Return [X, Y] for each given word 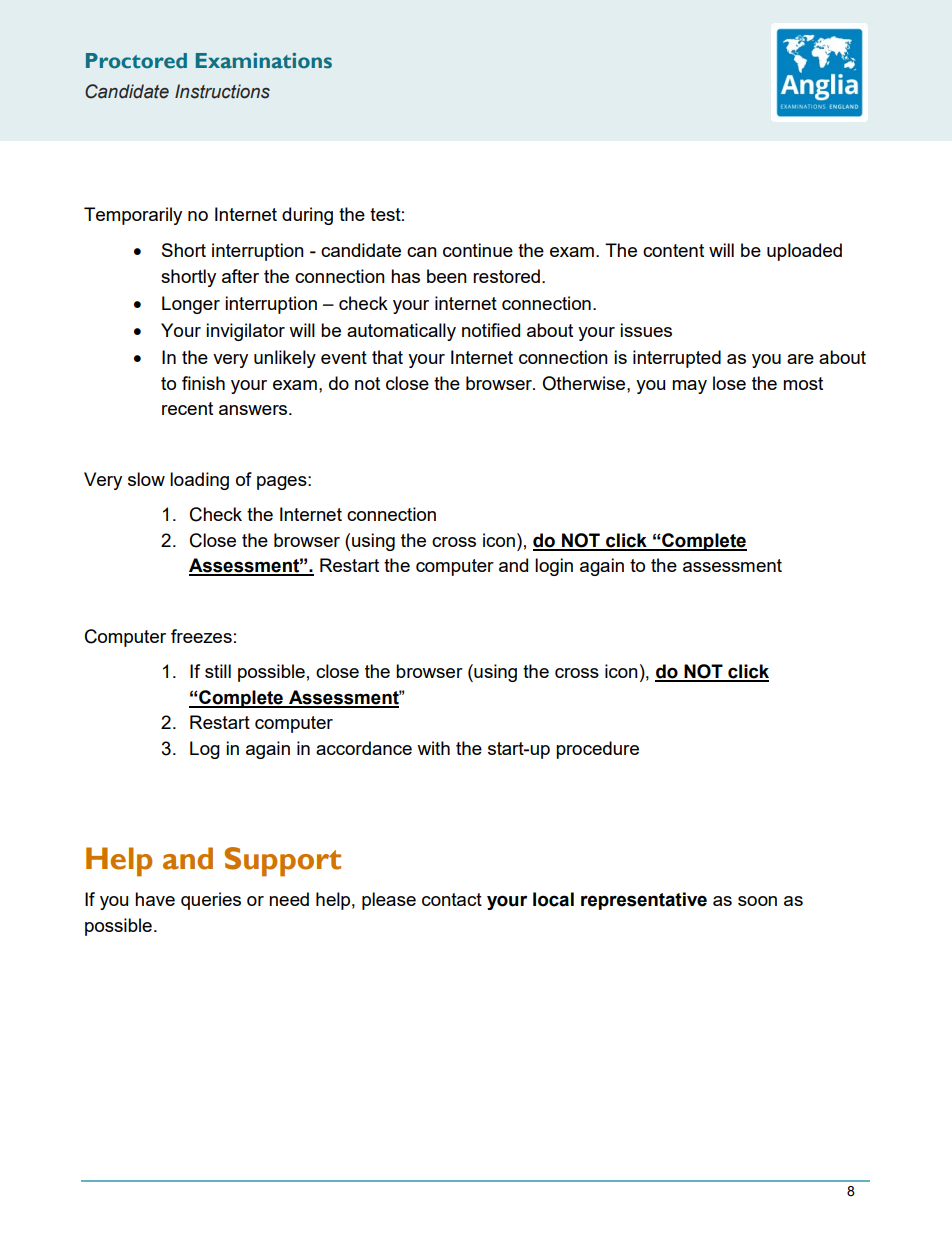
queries [211, 901]
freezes [201, 636]
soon [757, 901]
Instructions [222, 91]
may [689, 387]
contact [452, 899]
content [673, 250]
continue [478, 250]
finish [203, 383]
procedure [597, 750]
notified [491, 330]
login [554, 567]
